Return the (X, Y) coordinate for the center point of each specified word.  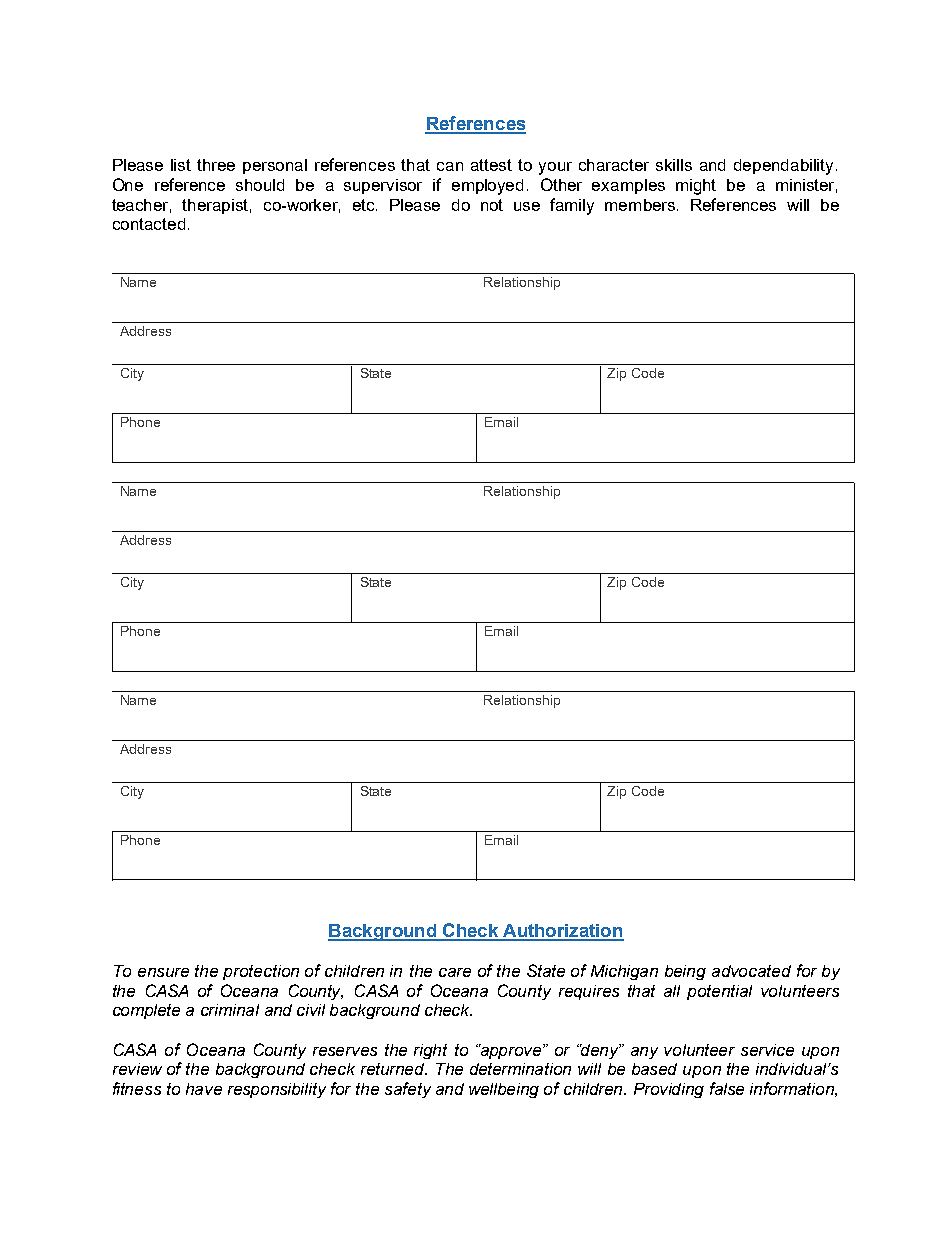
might (696, 187)
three (216, 165)
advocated (751, 971)
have (204, 1089)
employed (487, 187)
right (430, 1051)
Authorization (562, 932)
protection (261, 972)
